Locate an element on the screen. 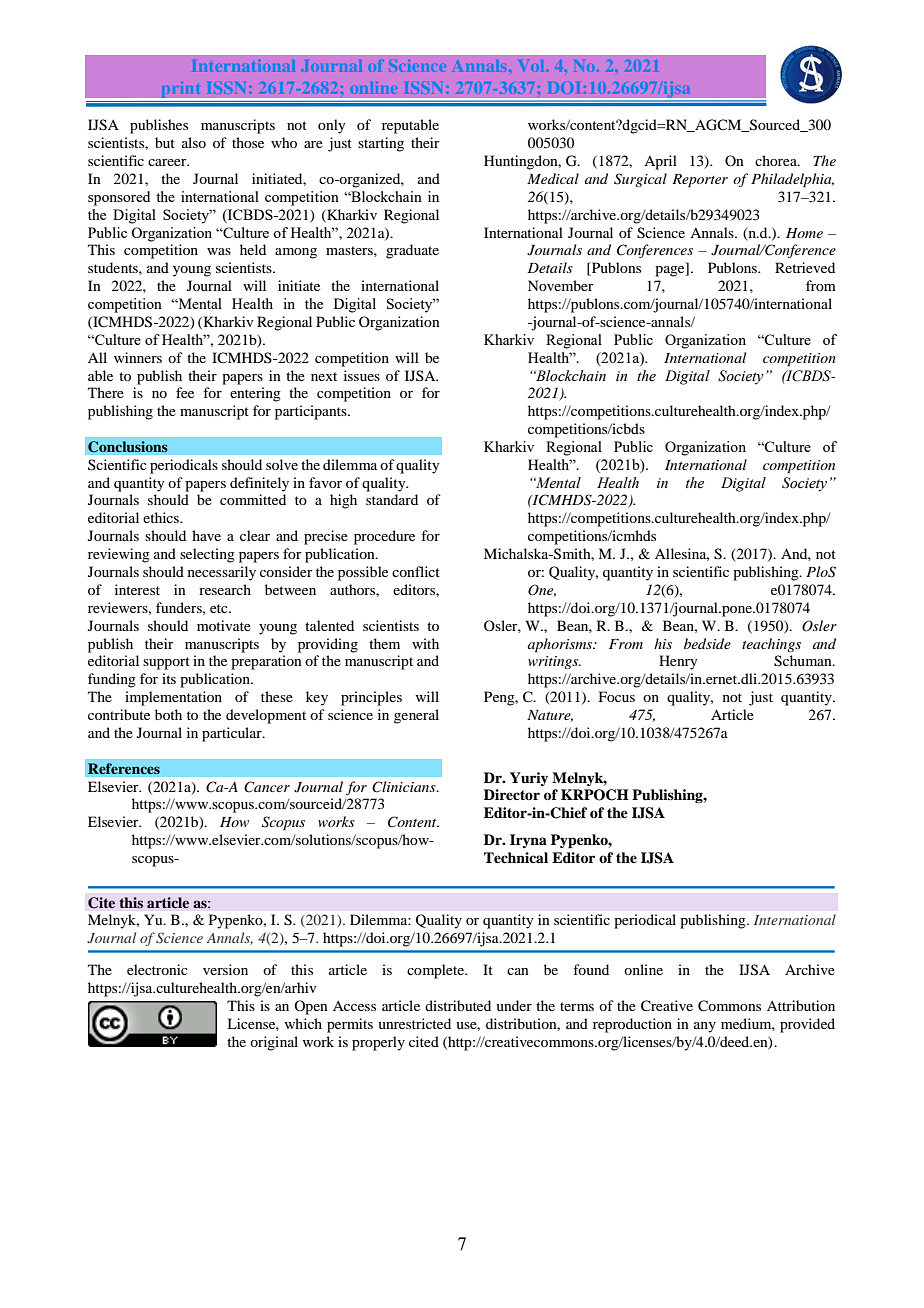  chorea is located at coordinates (777, 160).
